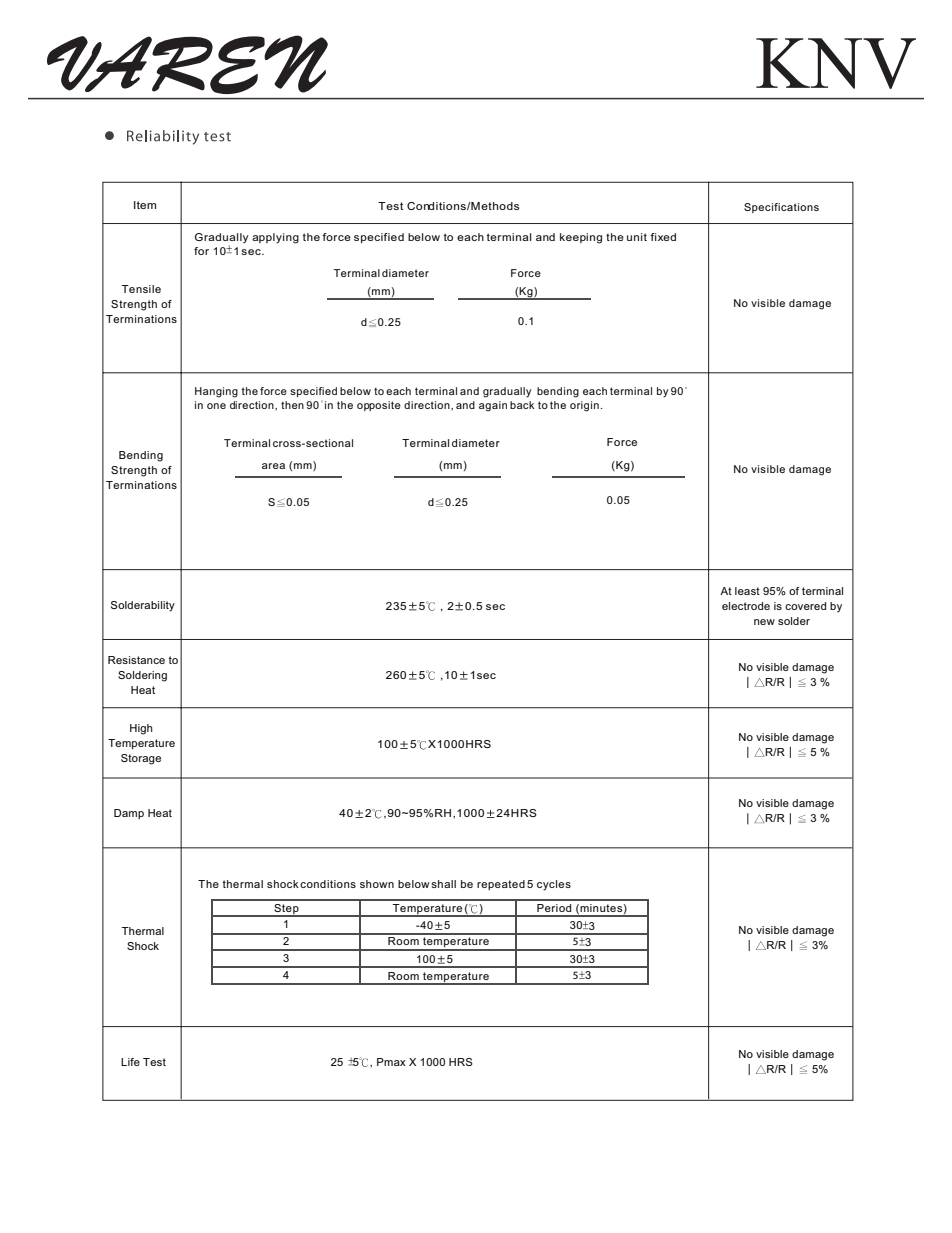 The width and height of the screenshot is (952, 1233). What do you see at coordinates (581, 238) in the screenshot?
I see `keeping` at bounding box center [581, 238].
